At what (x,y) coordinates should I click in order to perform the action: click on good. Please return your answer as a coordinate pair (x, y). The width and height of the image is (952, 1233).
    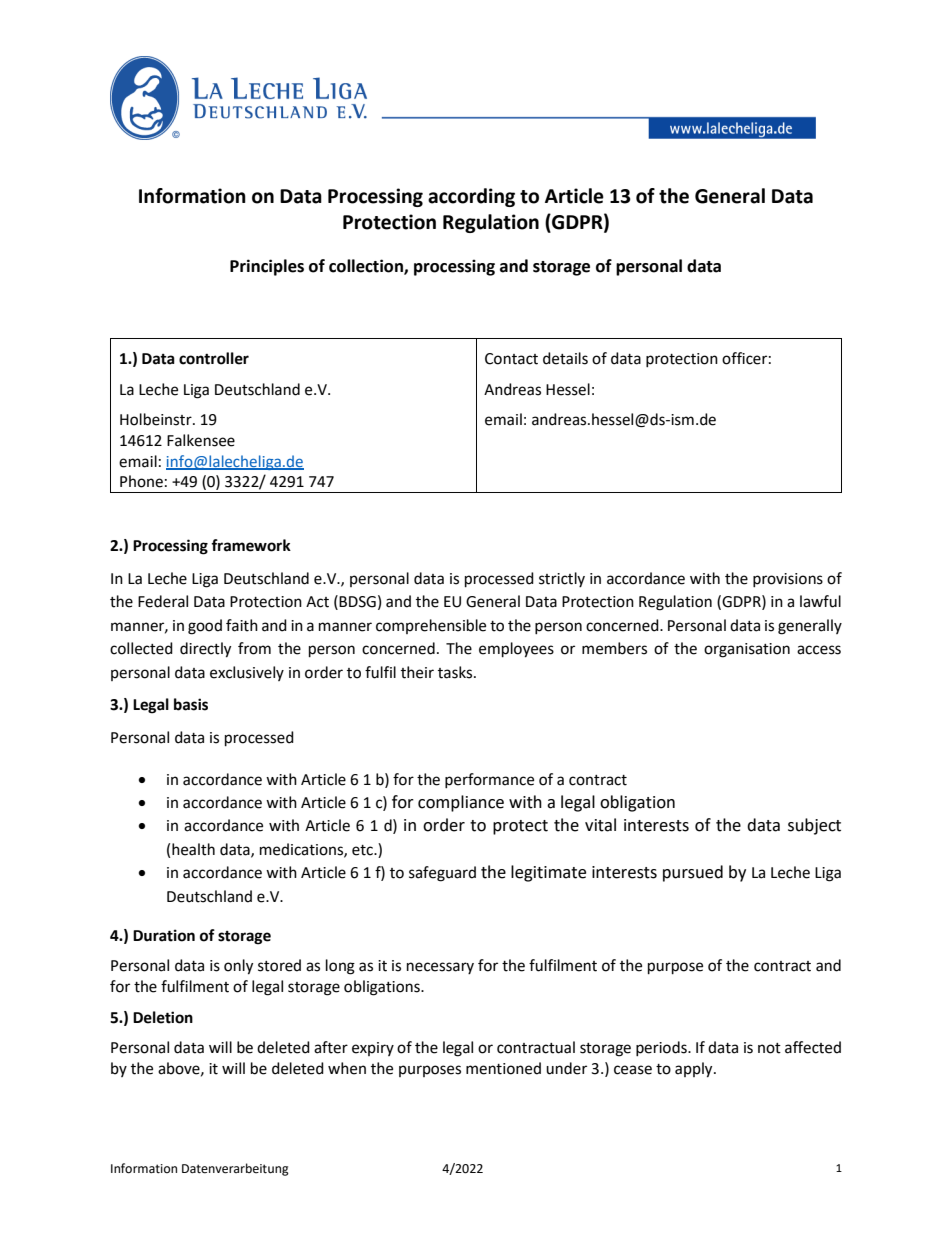
    Looking at the image, I should click on (205, 627).
